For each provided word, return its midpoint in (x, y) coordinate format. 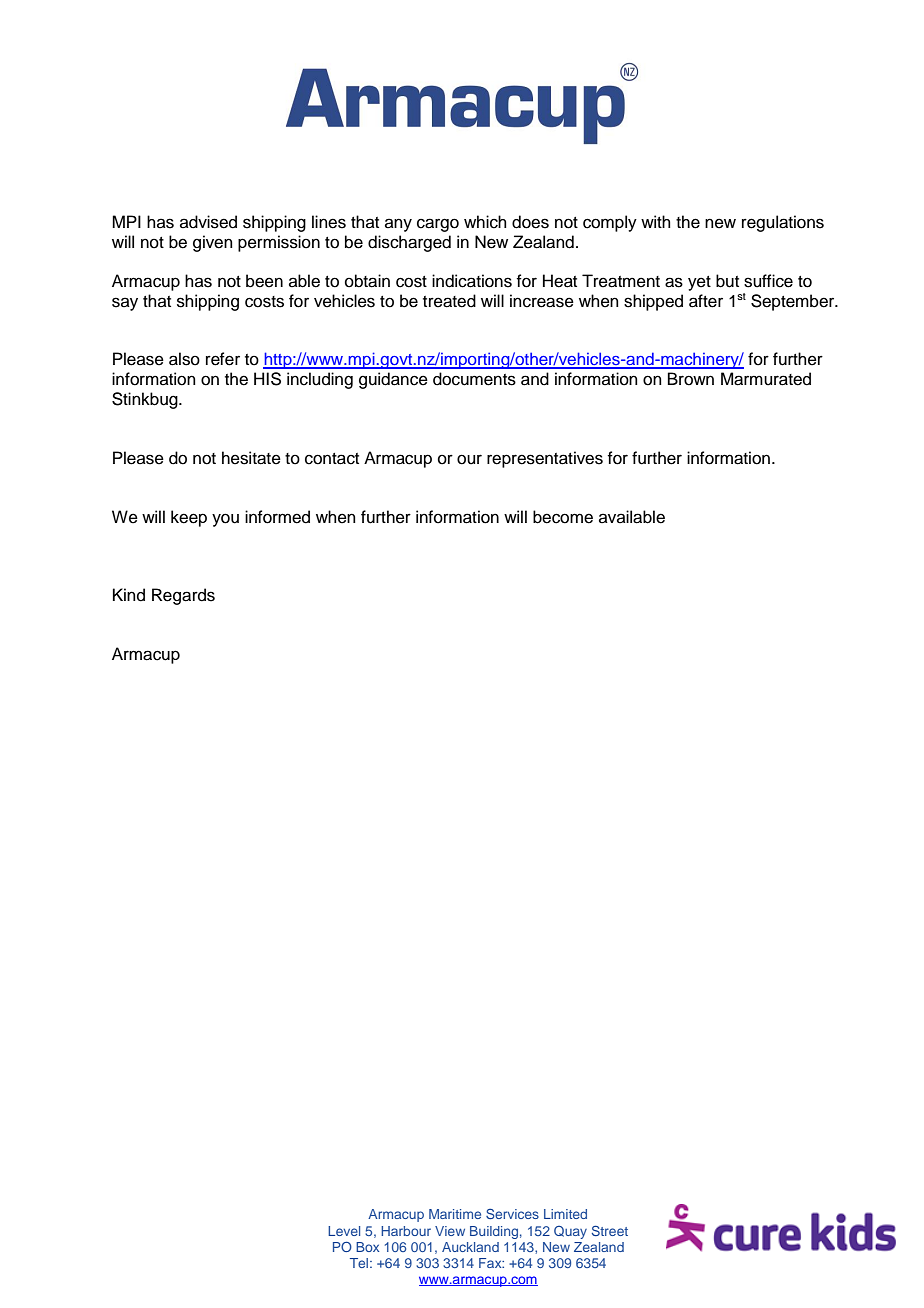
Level (344, 1231)
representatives (545, 459)
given (213, 243)
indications (472, 281)
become (563, 517)
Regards (183, 596)
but (727, 281)
